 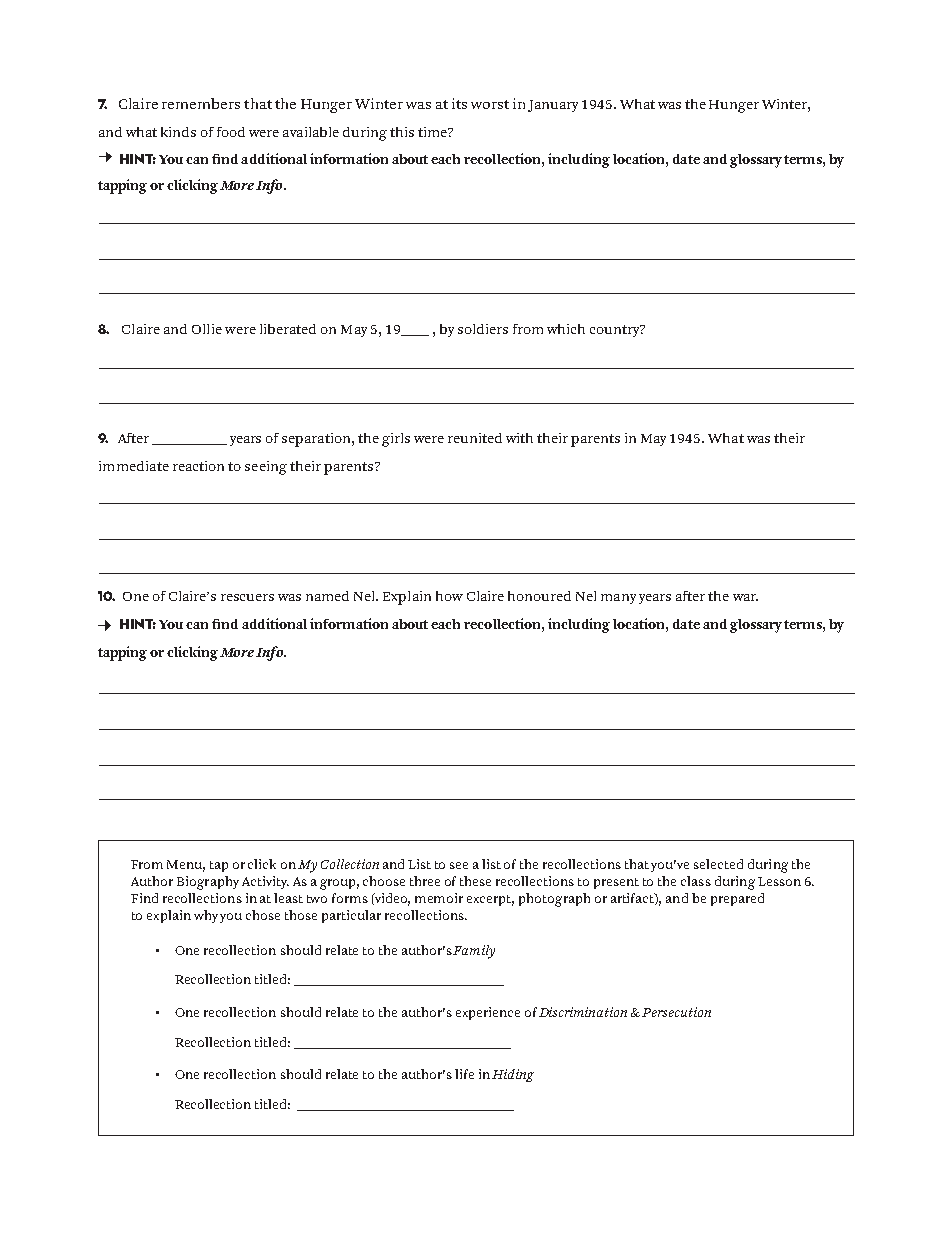 What do you see at coordinates (247, 597) in the screenshot?
I see `rescuers` at bounding box center [247, 597].
